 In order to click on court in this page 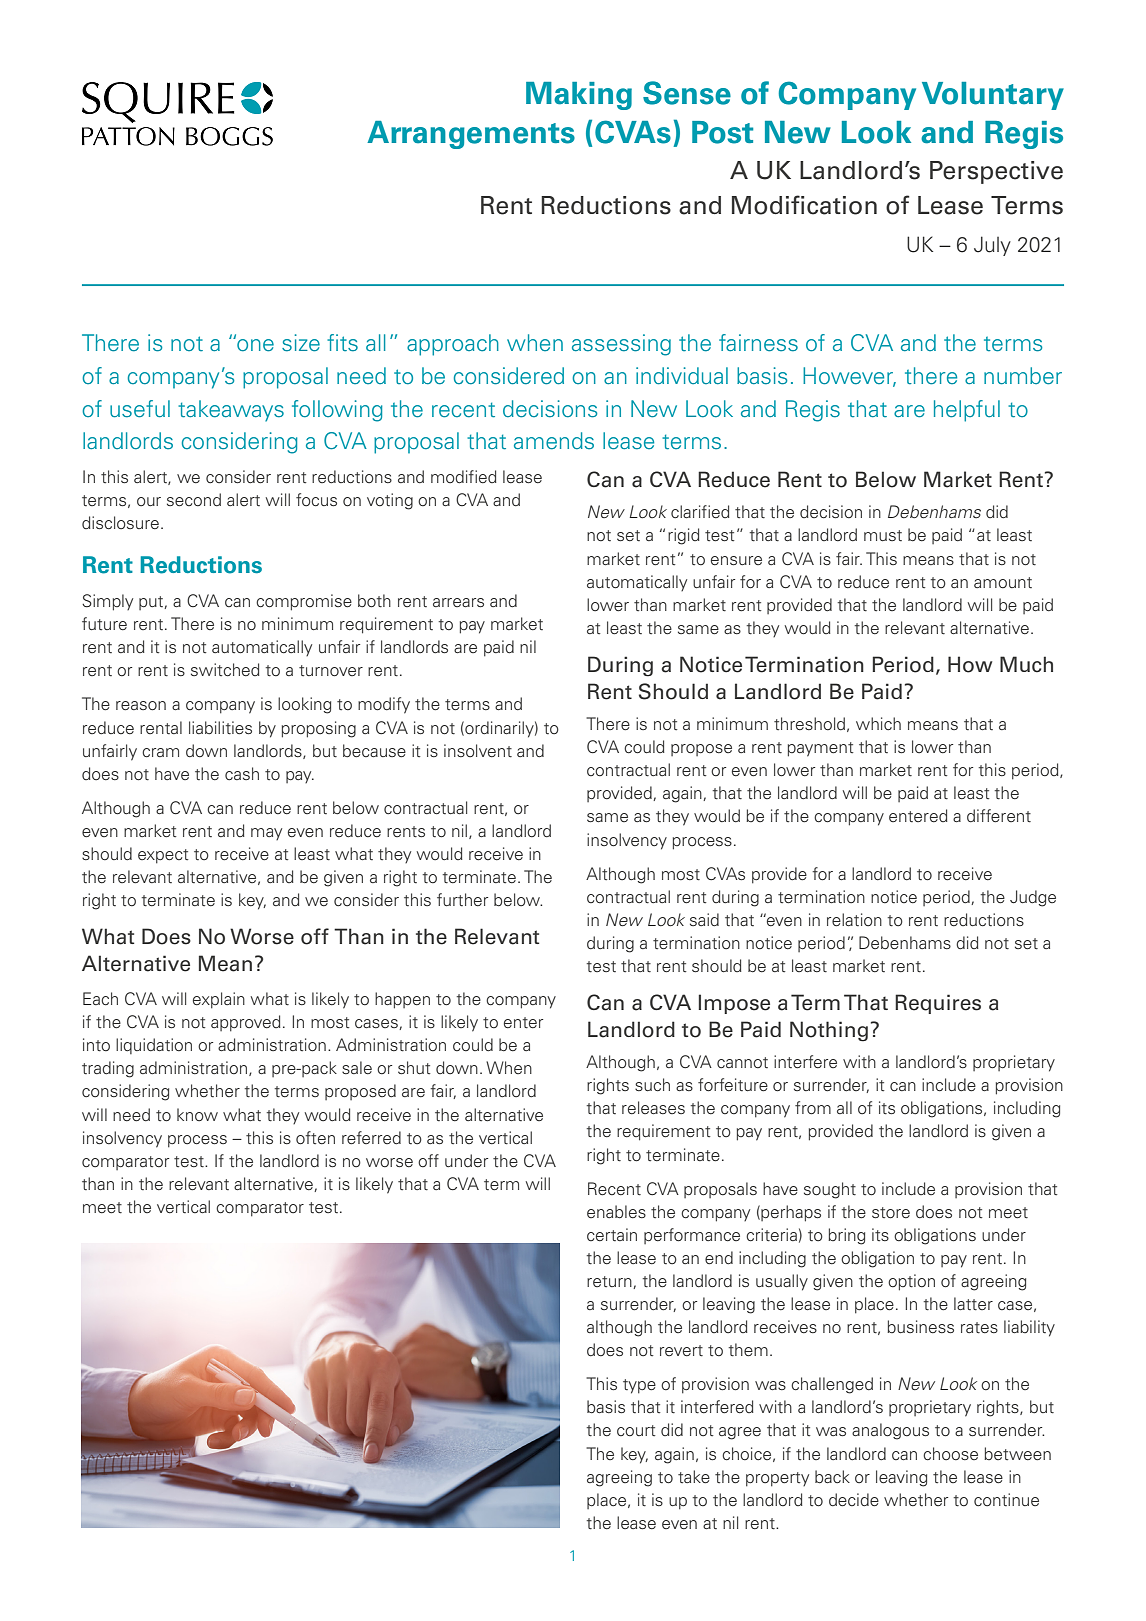, I will do `click(636, 1431)`.
